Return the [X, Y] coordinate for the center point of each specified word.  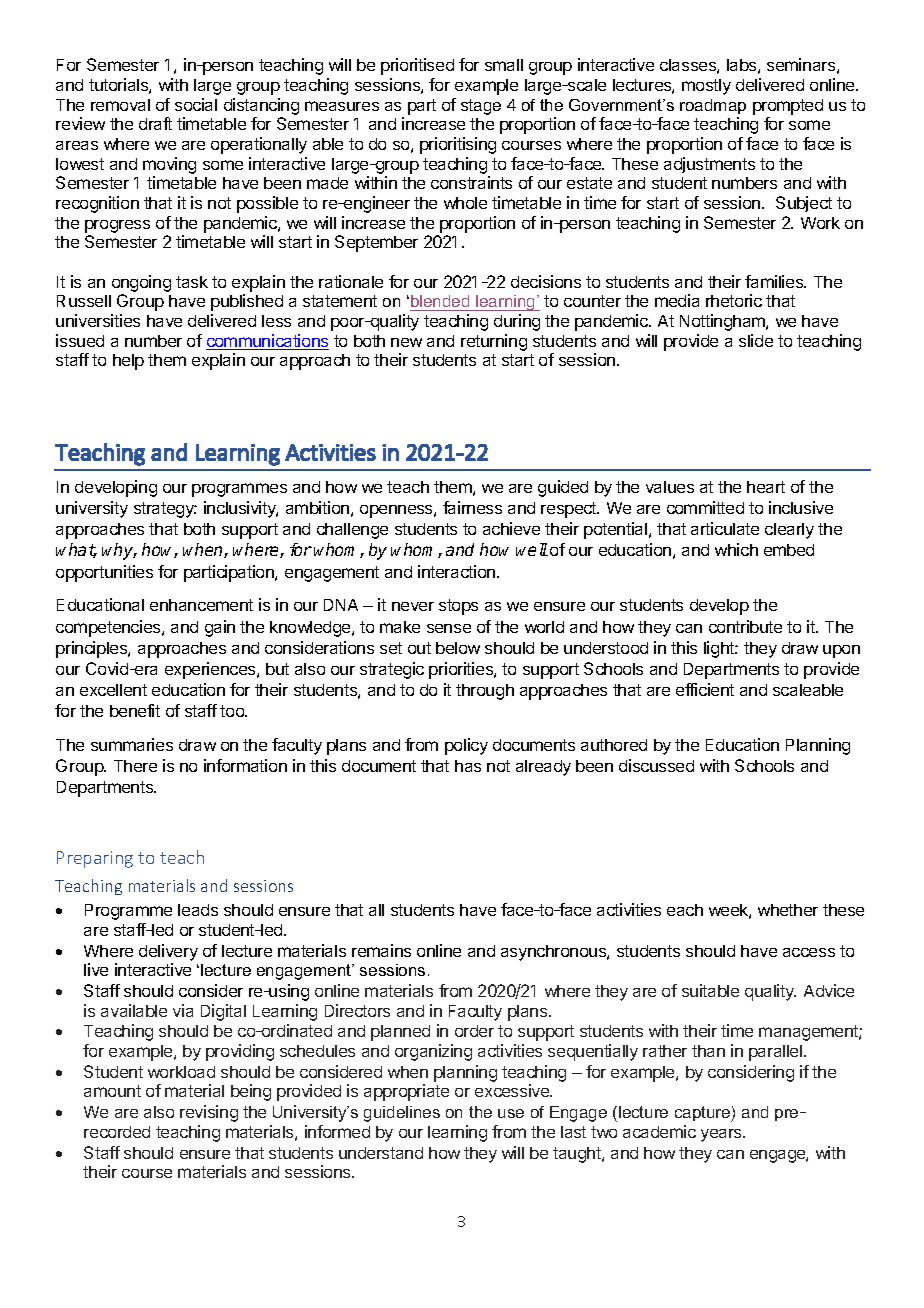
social [196, 104]
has [468, 766]
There [135, 766]
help [128, 362]
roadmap [713, 106]
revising [209, 1113]
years [722, 1135]
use [511, 1113]
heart [766, 487]
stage [481, 107]
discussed [656, 765]
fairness [472, 507]
